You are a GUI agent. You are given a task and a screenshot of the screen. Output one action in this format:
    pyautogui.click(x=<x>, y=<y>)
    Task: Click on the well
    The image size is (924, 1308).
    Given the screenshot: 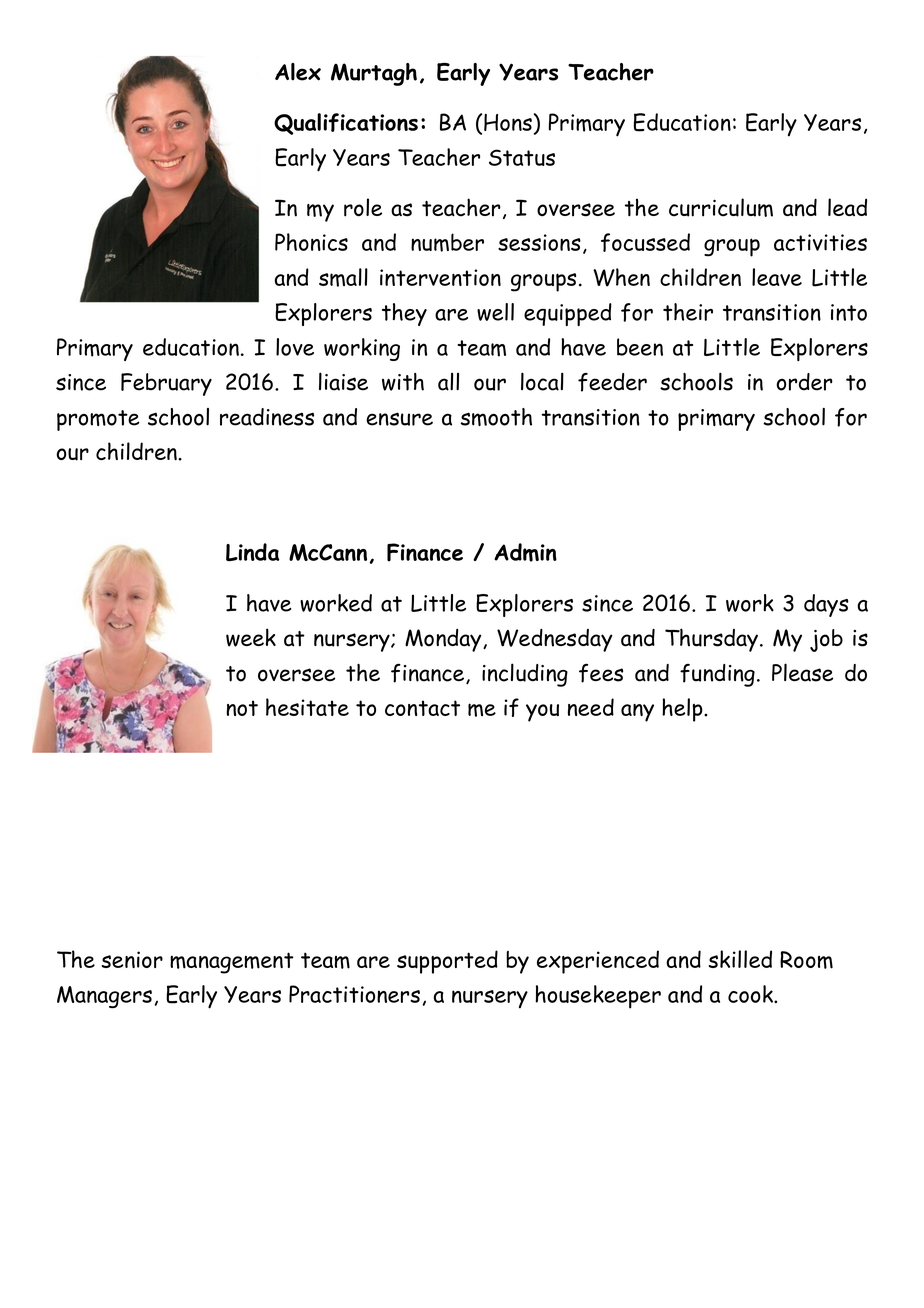 What is the action you would take?
    pyautogui.click(x=495, y=312)
